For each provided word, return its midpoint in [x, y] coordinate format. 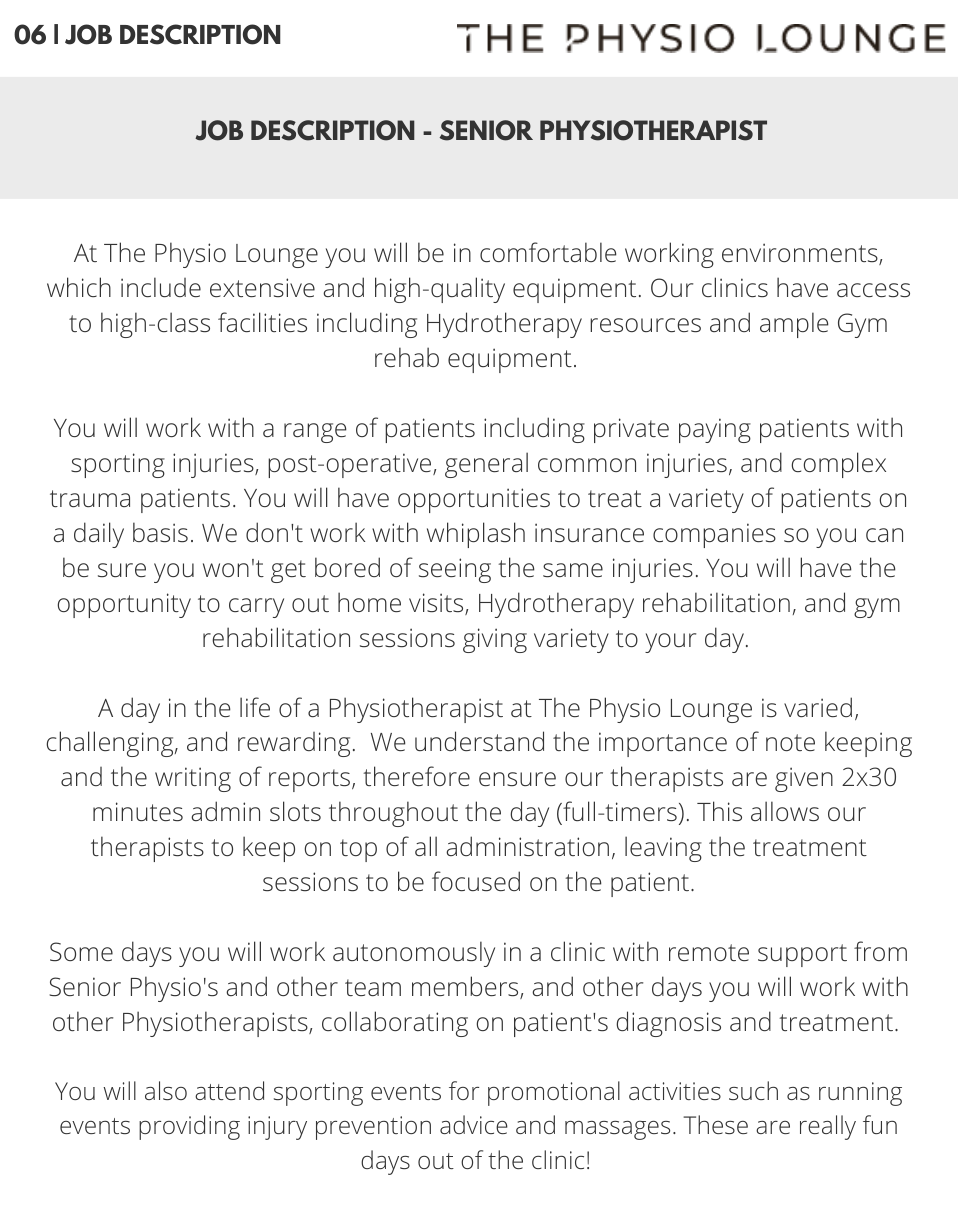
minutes [138, 811]
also [166, 1090]
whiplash [476, 535]
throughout [393, 814]
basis [160, 532]
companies [714, 535]
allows [785, 811]
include [161, 287]
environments [801, 254]
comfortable [548, 252]
